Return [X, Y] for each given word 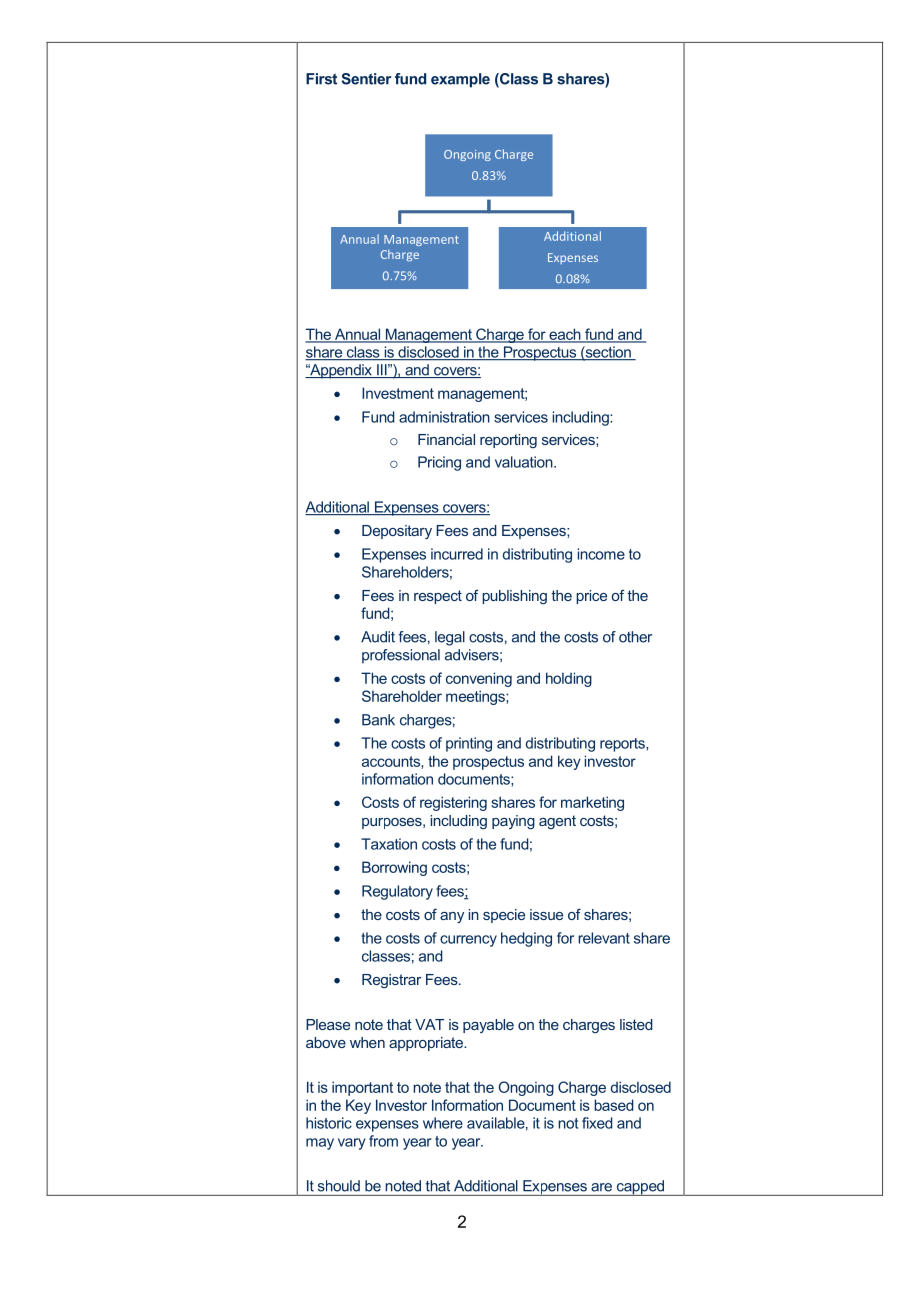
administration [444, 417]
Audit [378, 637]
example [460, 80]
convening [479, 679]
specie [504, 916]
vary [352, 1144]
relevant [604, 938]
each [565, 335]
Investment [398, 393]
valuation [525, 462]
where [443, 1123]
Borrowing [394, 868]
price [591, 597]
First [321, 79]
